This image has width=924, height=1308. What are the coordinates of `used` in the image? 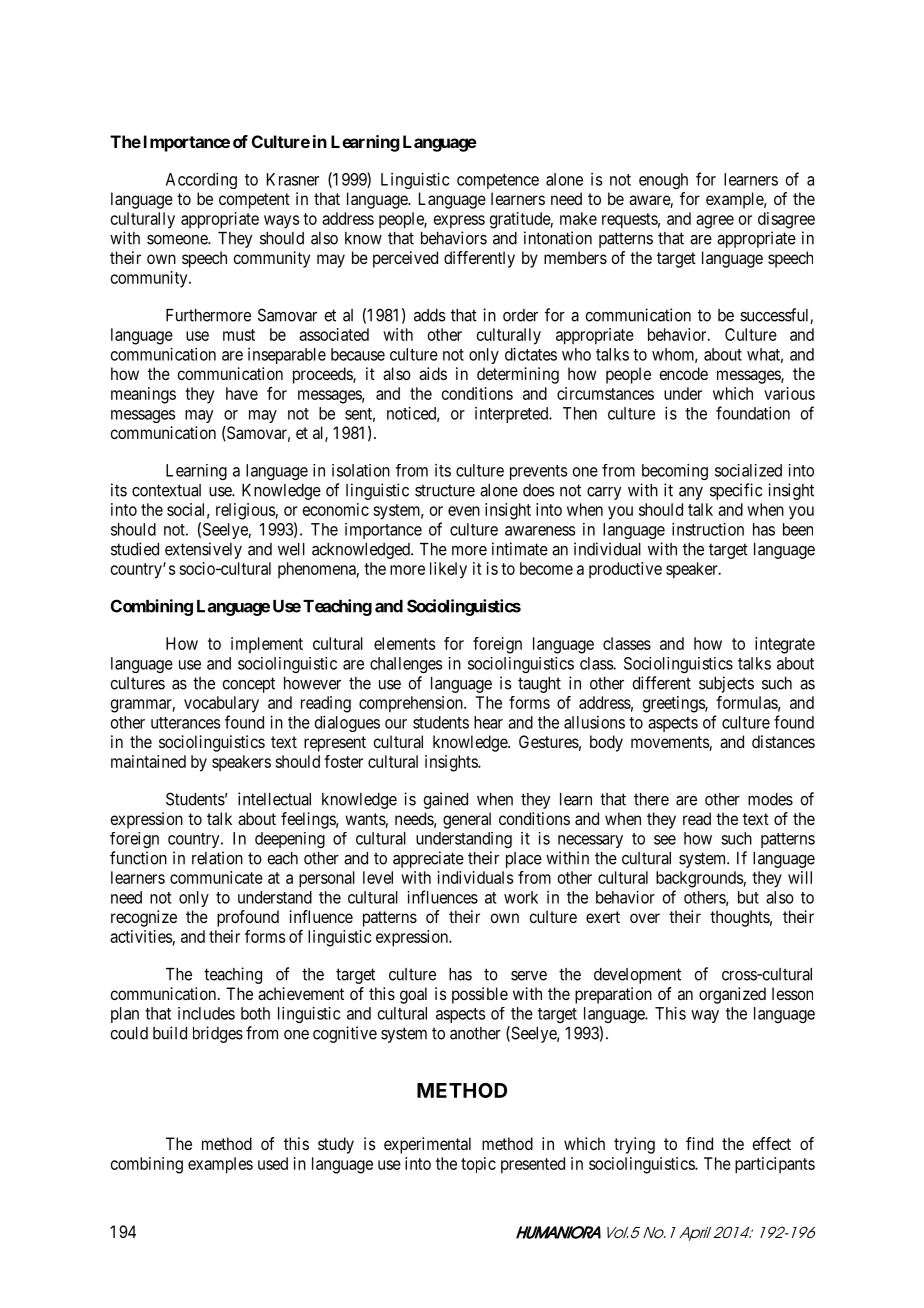 It's located at (273, 1163).
